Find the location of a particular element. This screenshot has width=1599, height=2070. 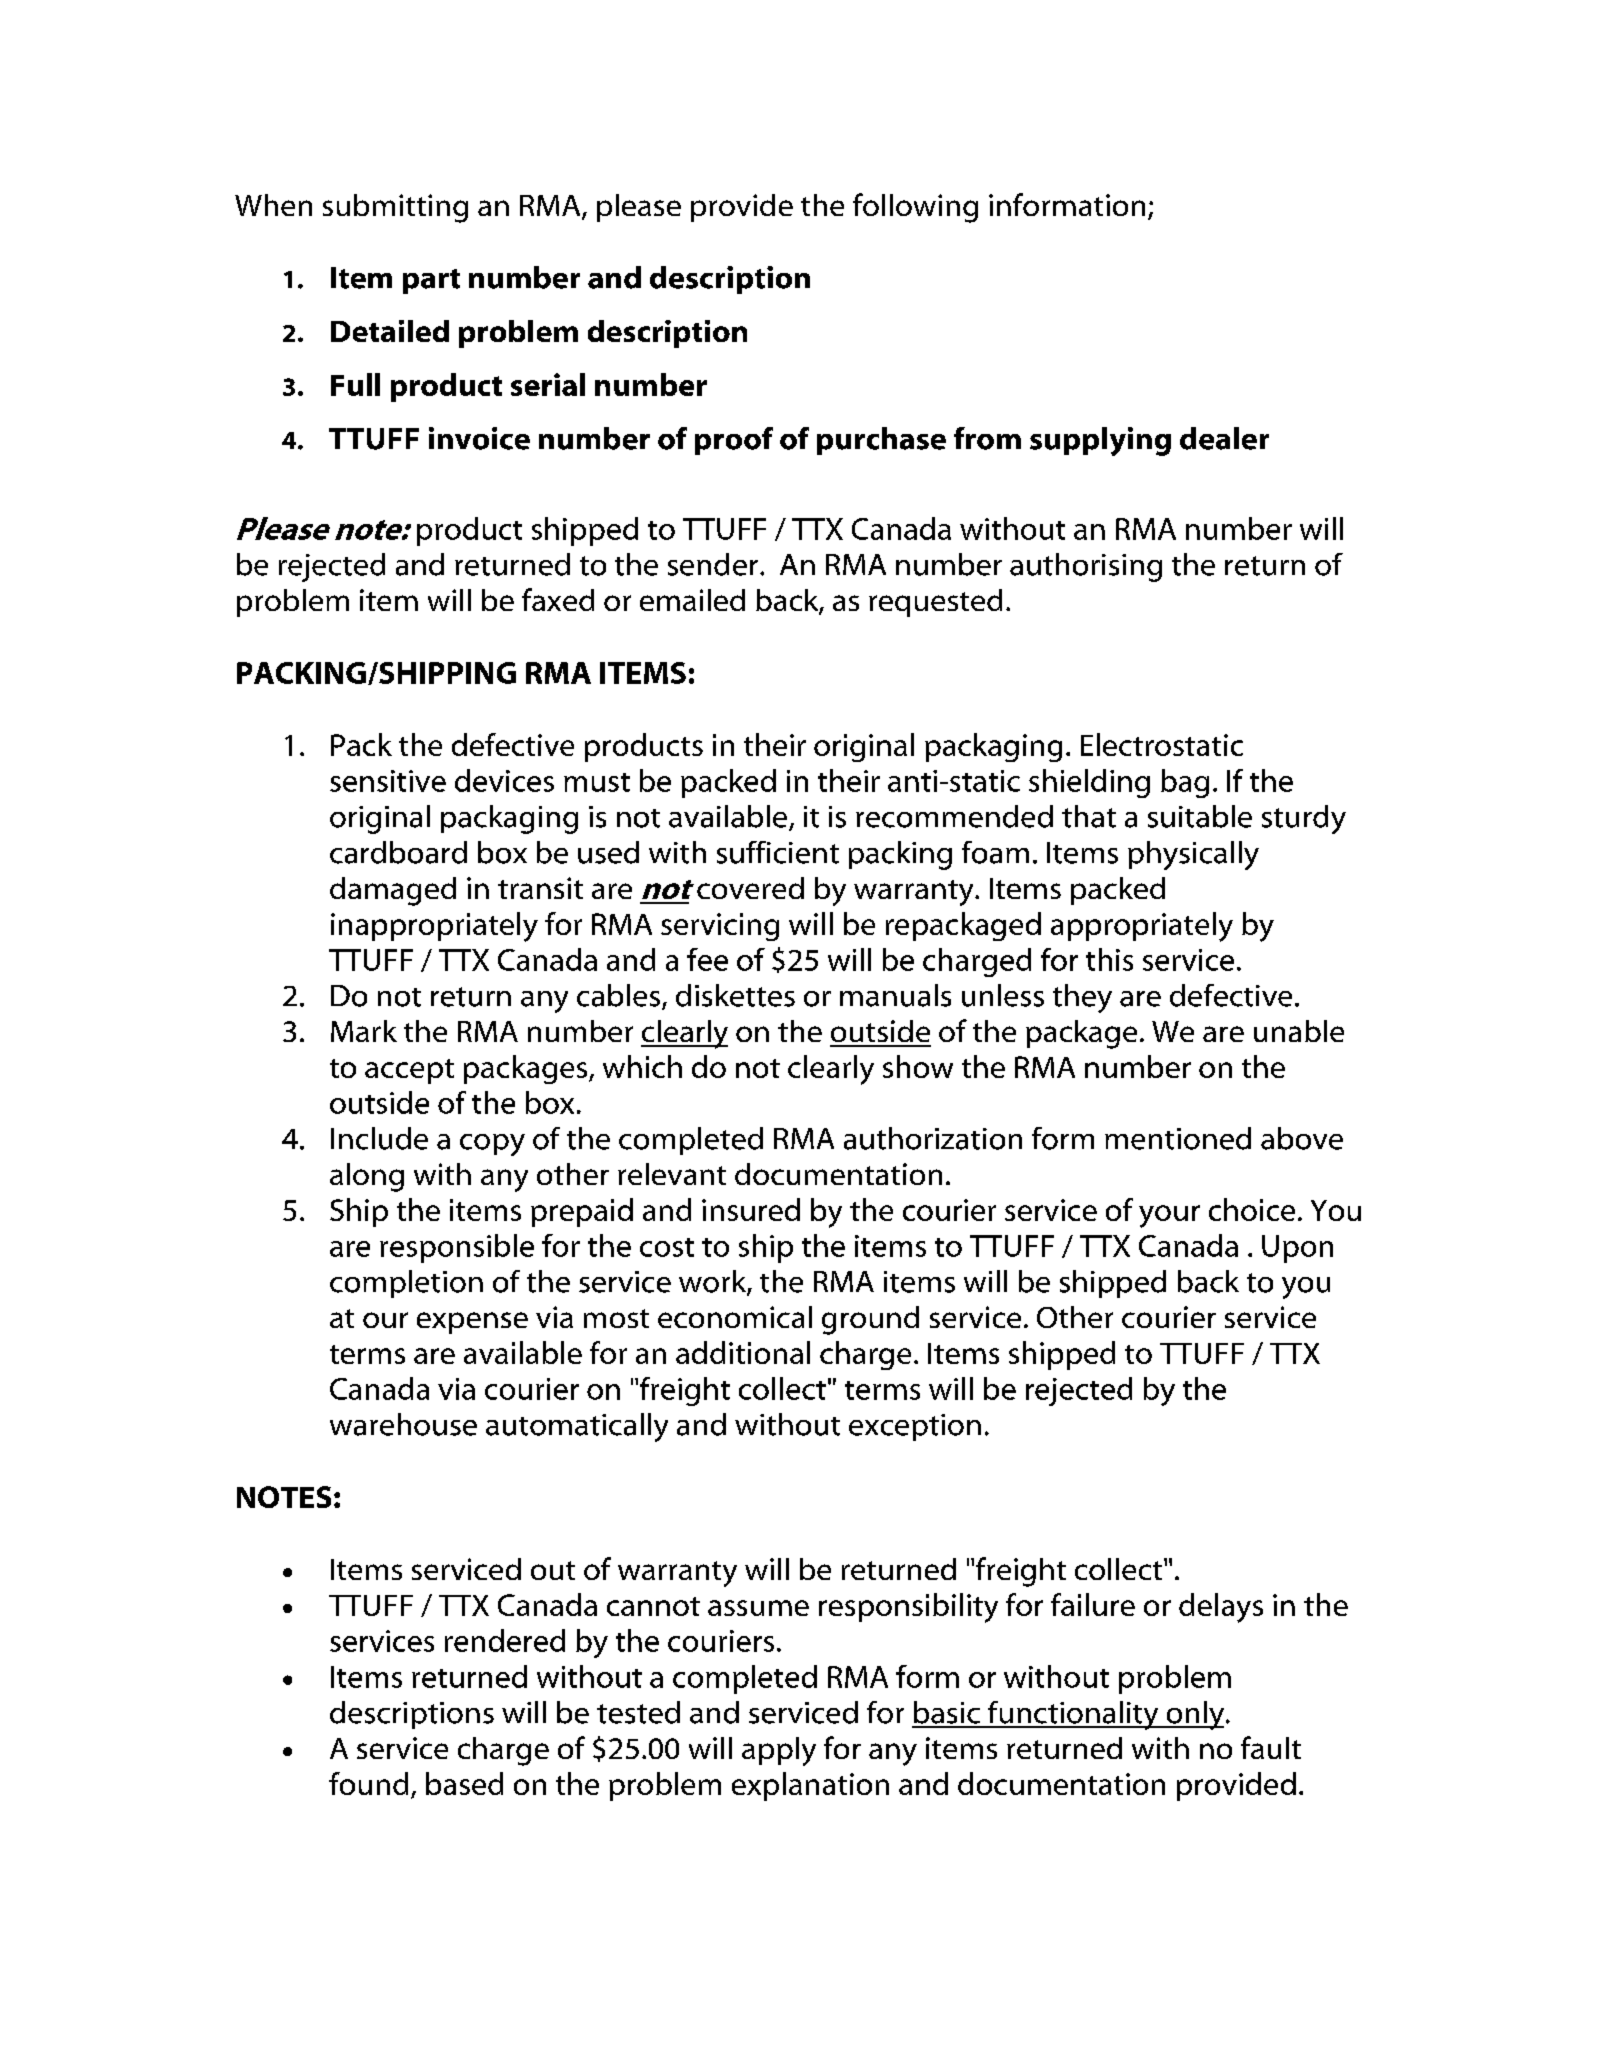

authorising is located at coordinates (1086, 567).
